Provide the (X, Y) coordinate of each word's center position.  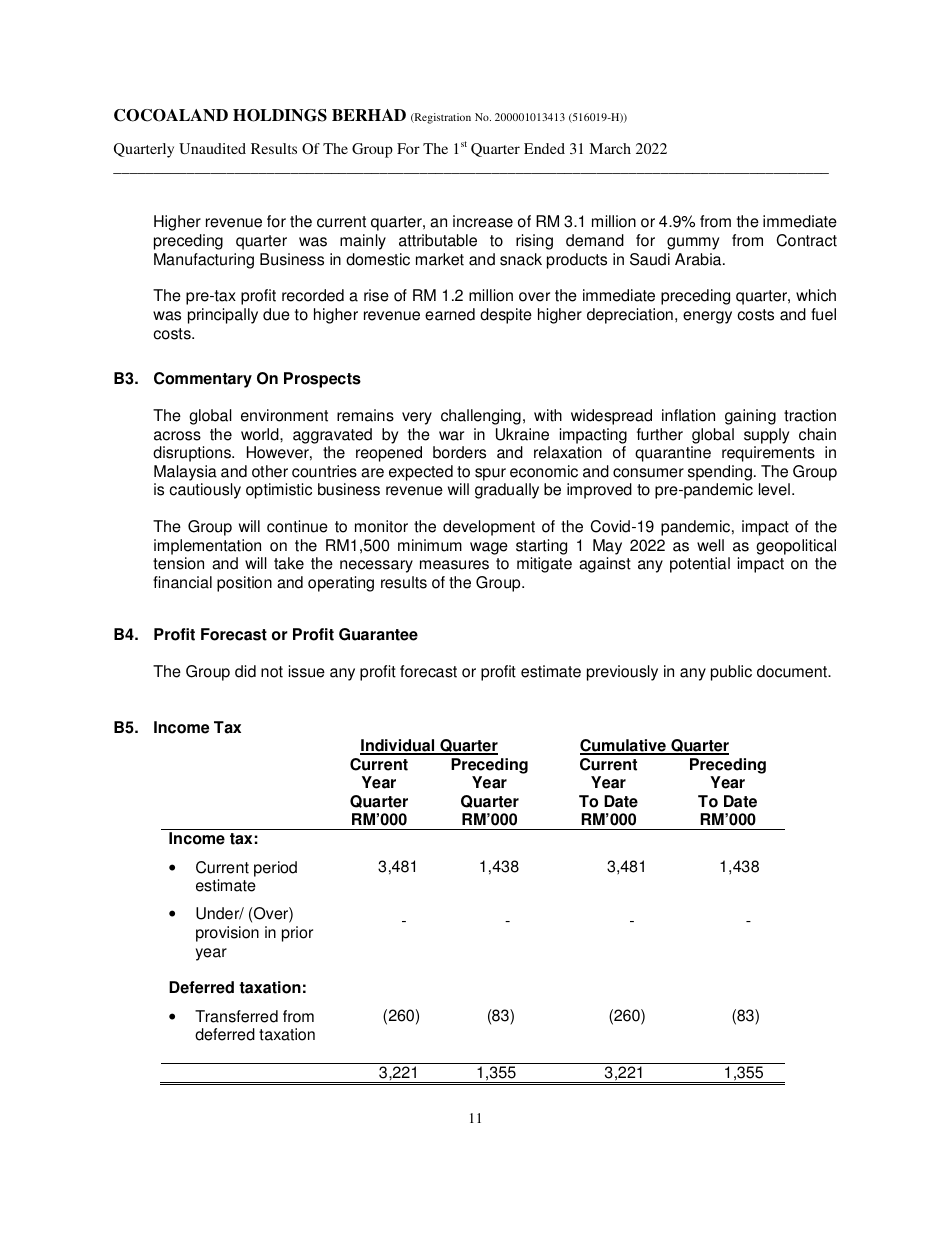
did (245, 671)
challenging (481, 417)
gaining (750, 417)
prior (297, 934)
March (610, 148)
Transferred (236, 1016)
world (261, 434)
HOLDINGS (280, 115)
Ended (544, 148)
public (731, 673)
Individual (398, 746)
